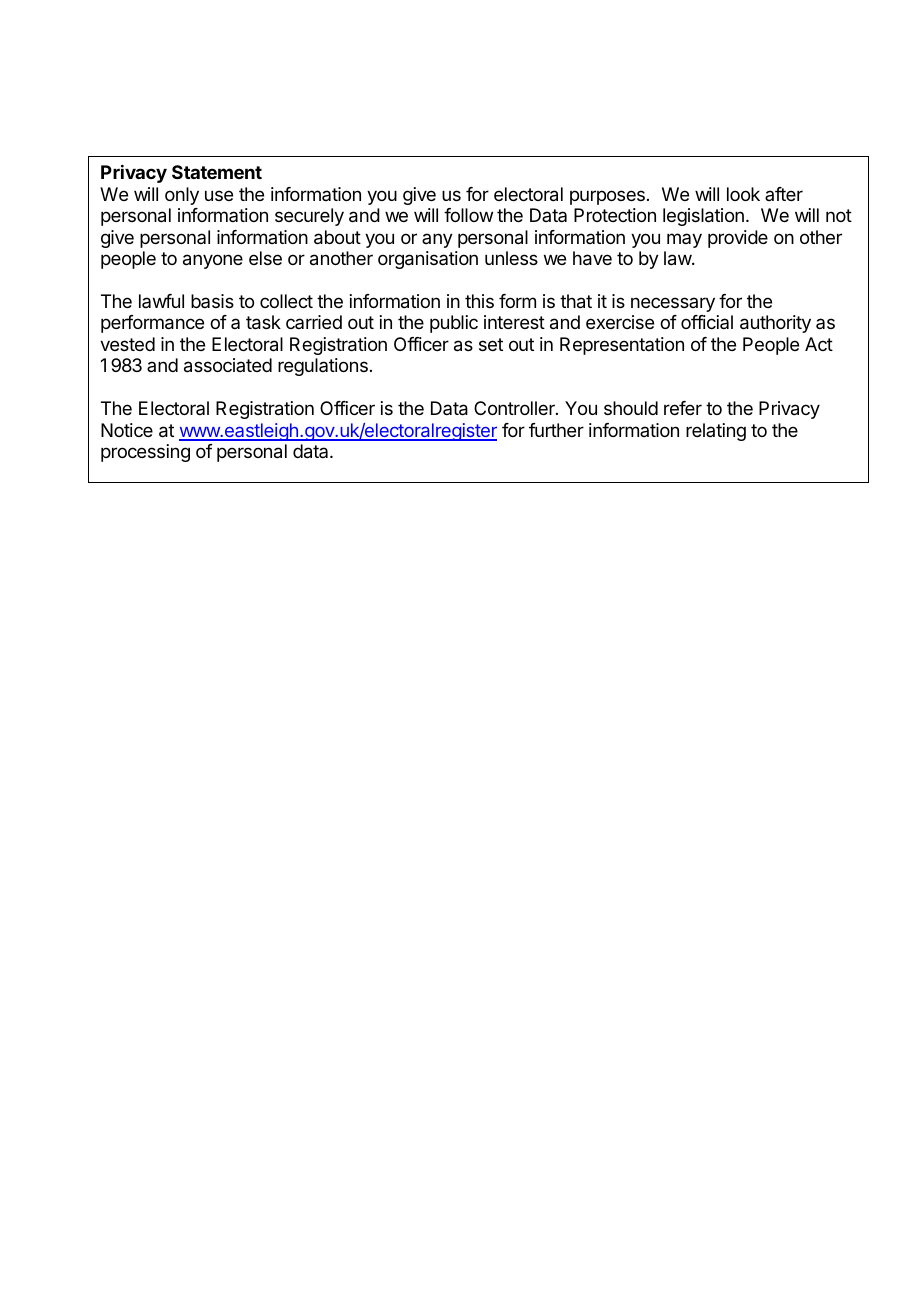 The height and width of the image is (1308, 924). Describe the element at coordinates (707, 322) in the image. I see `official` at that location.
